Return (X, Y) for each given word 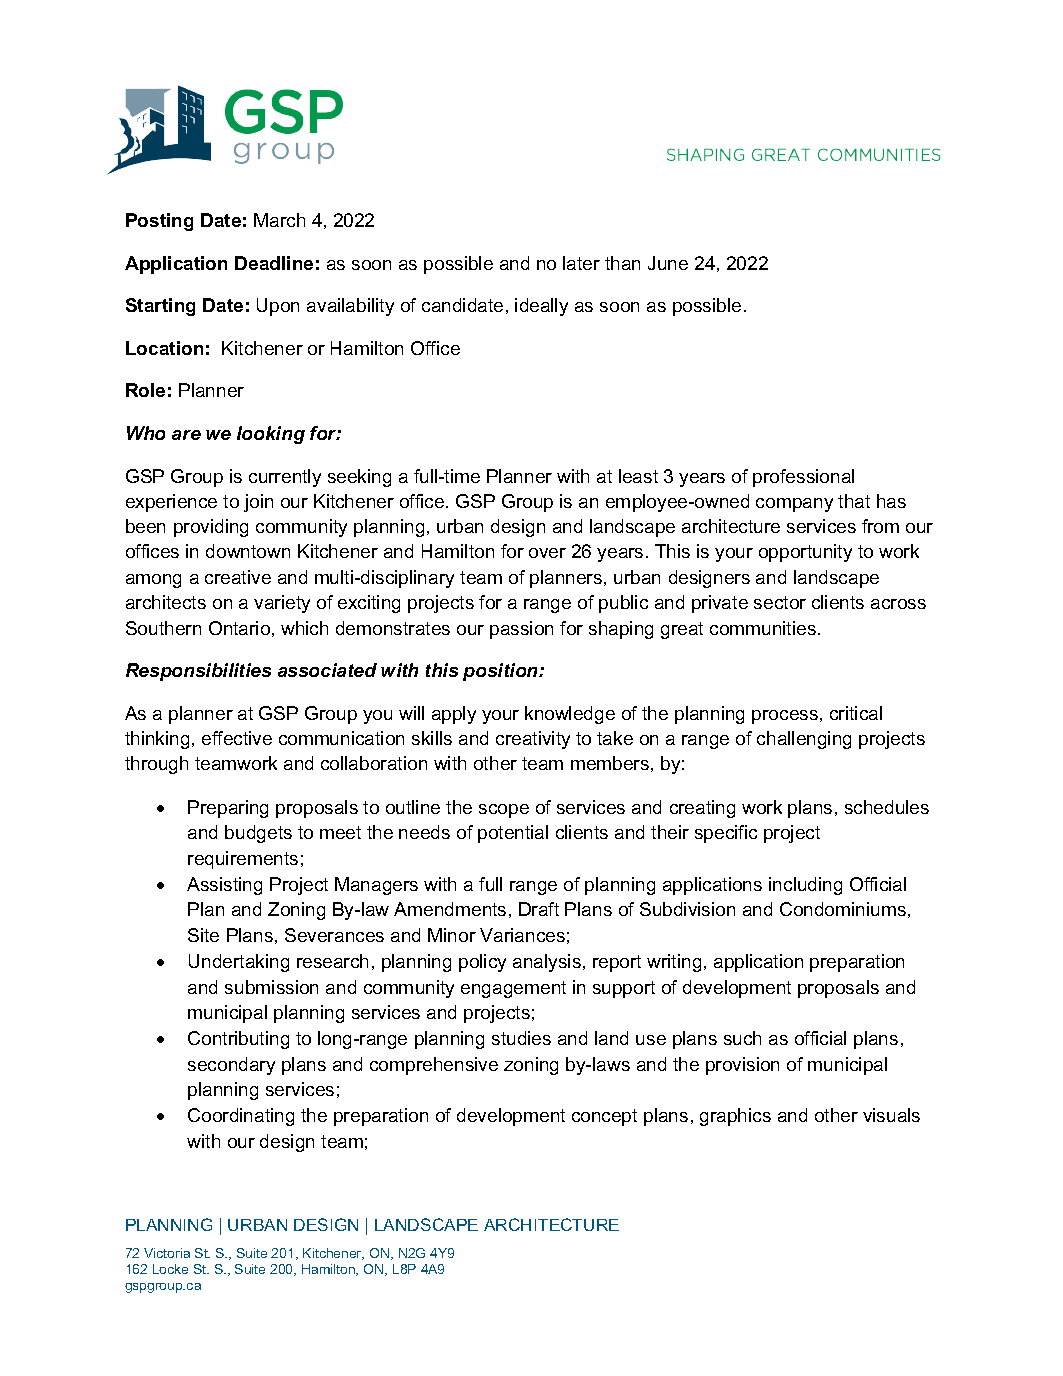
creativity (533, 740)
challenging (804, 740)
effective (237, 738)
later (581, 263)
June (668, 263)
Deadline (274, 263)
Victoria (167, 1253)
